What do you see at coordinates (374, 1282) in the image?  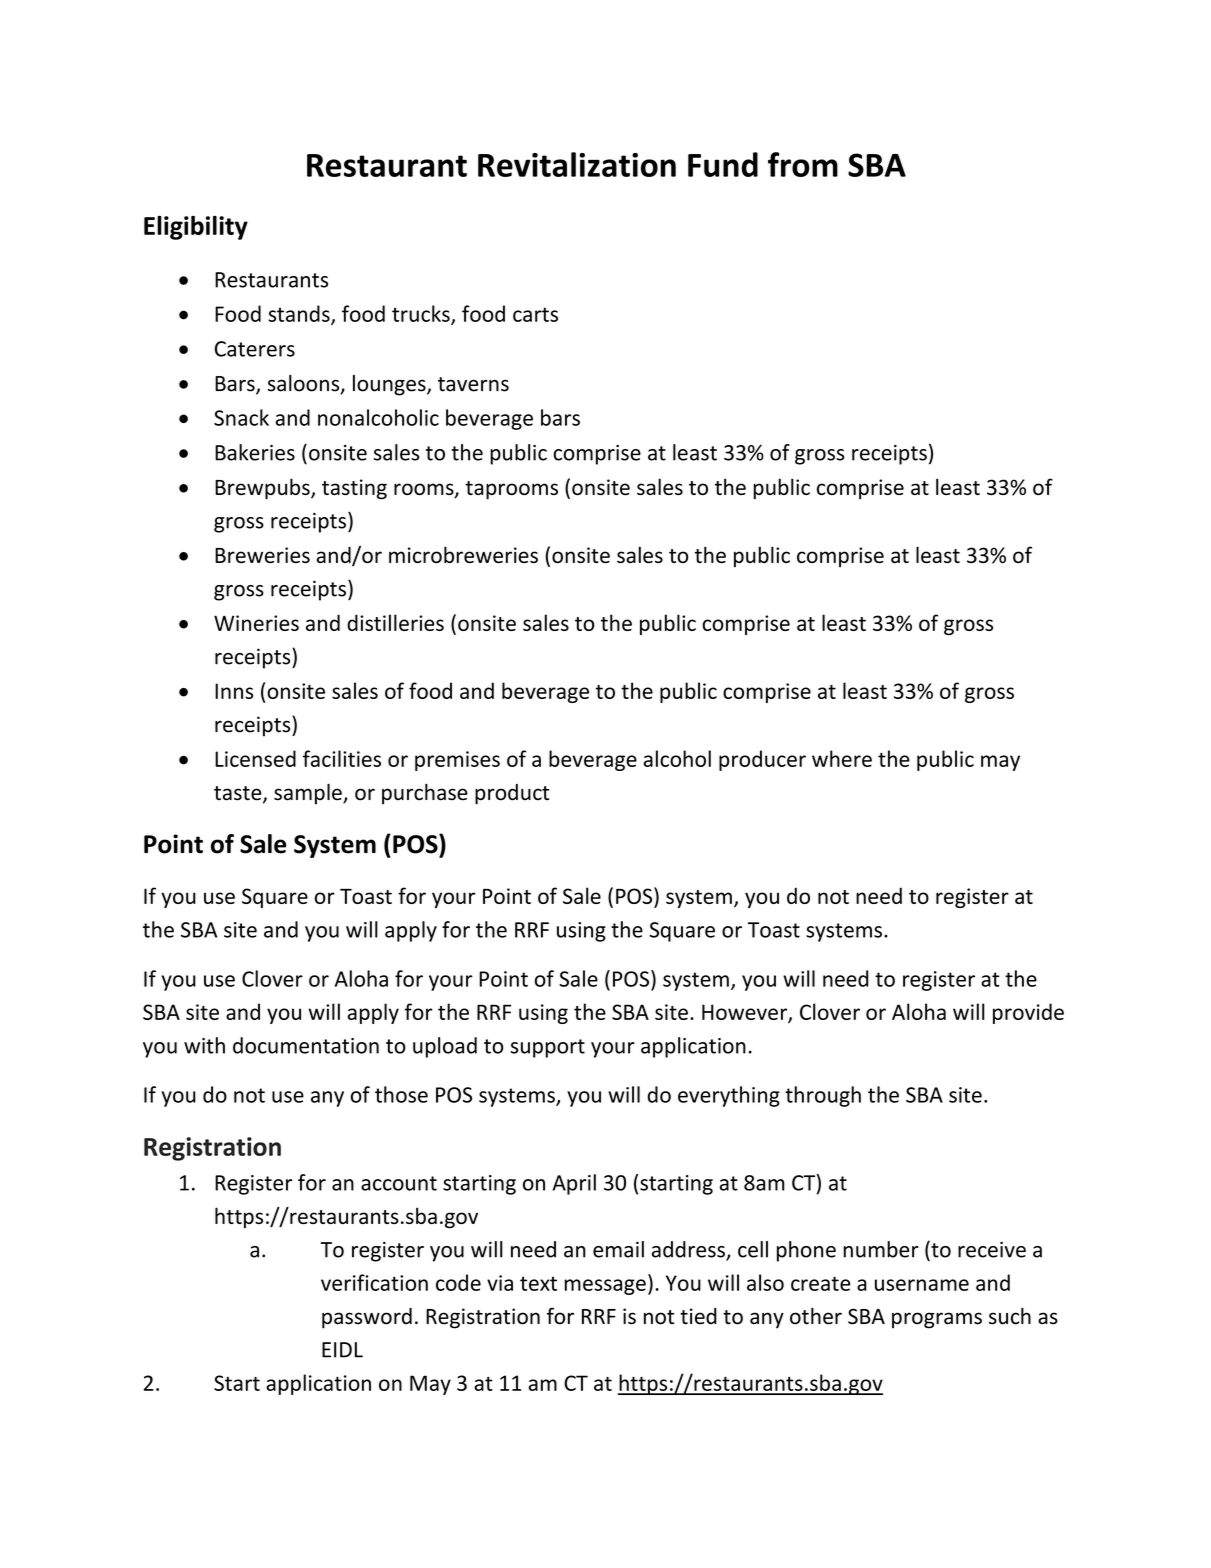 I see `verification` at bounding box center [374, 1282].
